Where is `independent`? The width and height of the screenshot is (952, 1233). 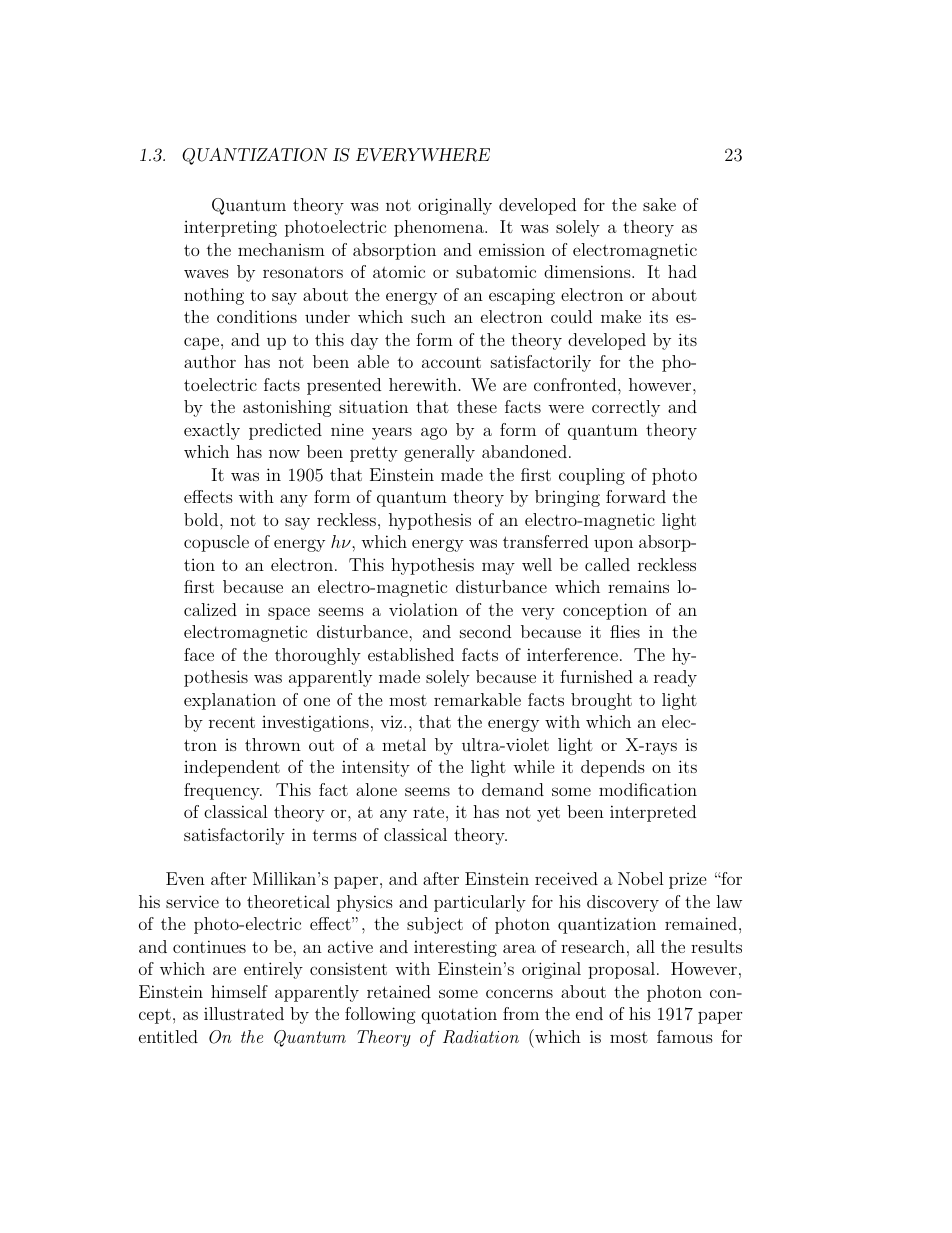 independent is located at coordinates (232, 768).
